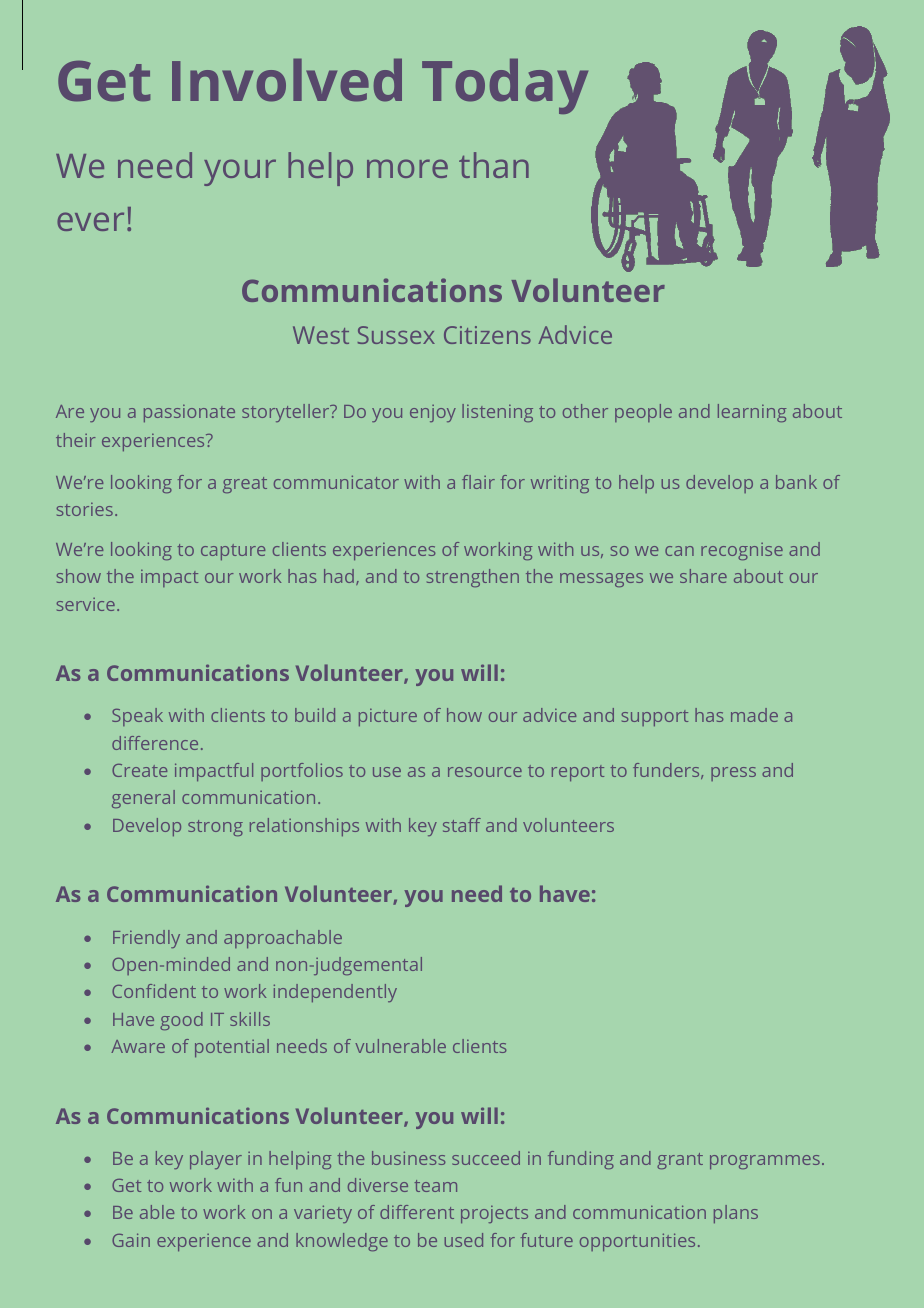 This screenshot has height=1308, width=924. I want to click on Gain, so click(131, 1240).
